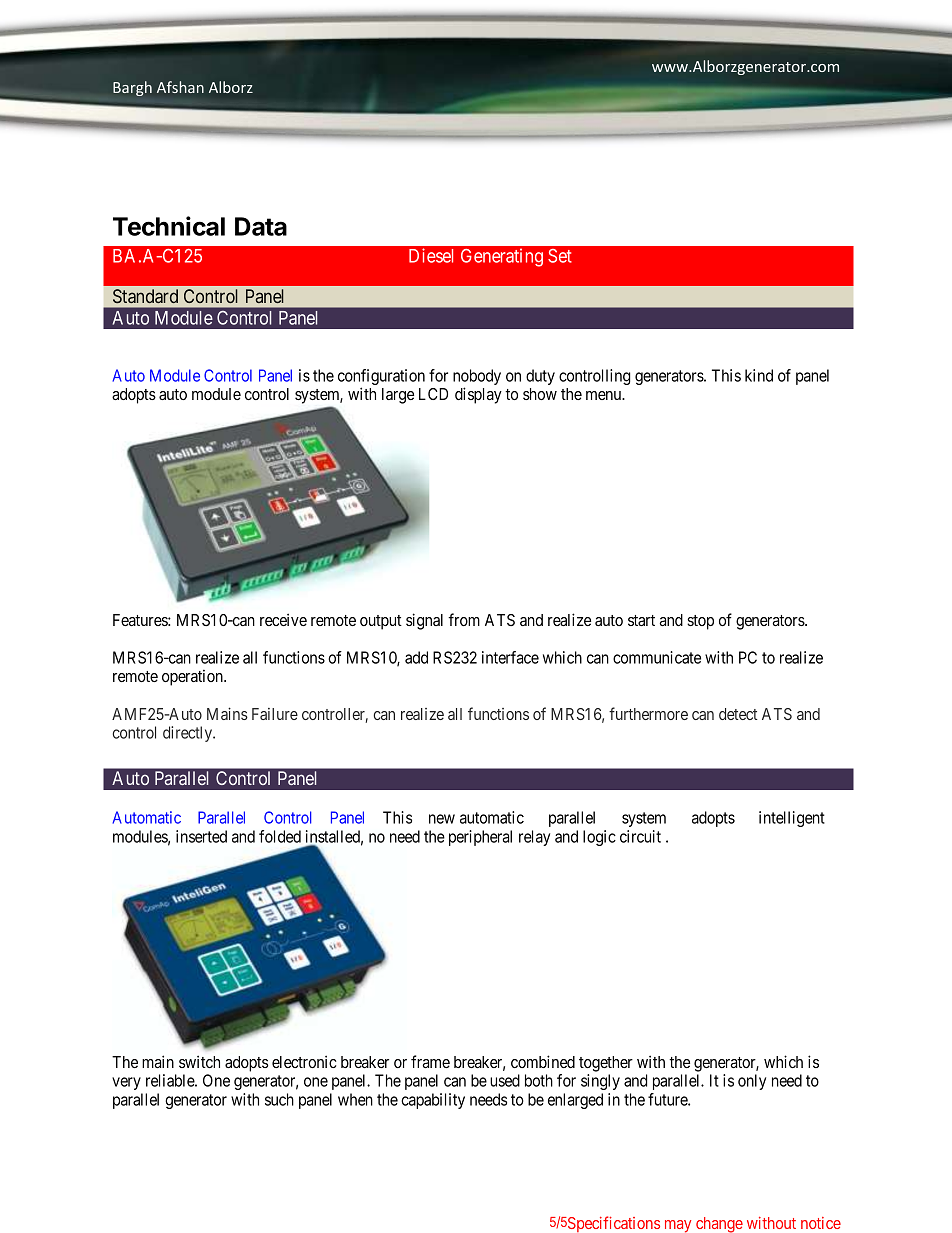  What do you see at coordinates (283, 619) in the image?
I see `receive` at bounding box center [283, 619].
